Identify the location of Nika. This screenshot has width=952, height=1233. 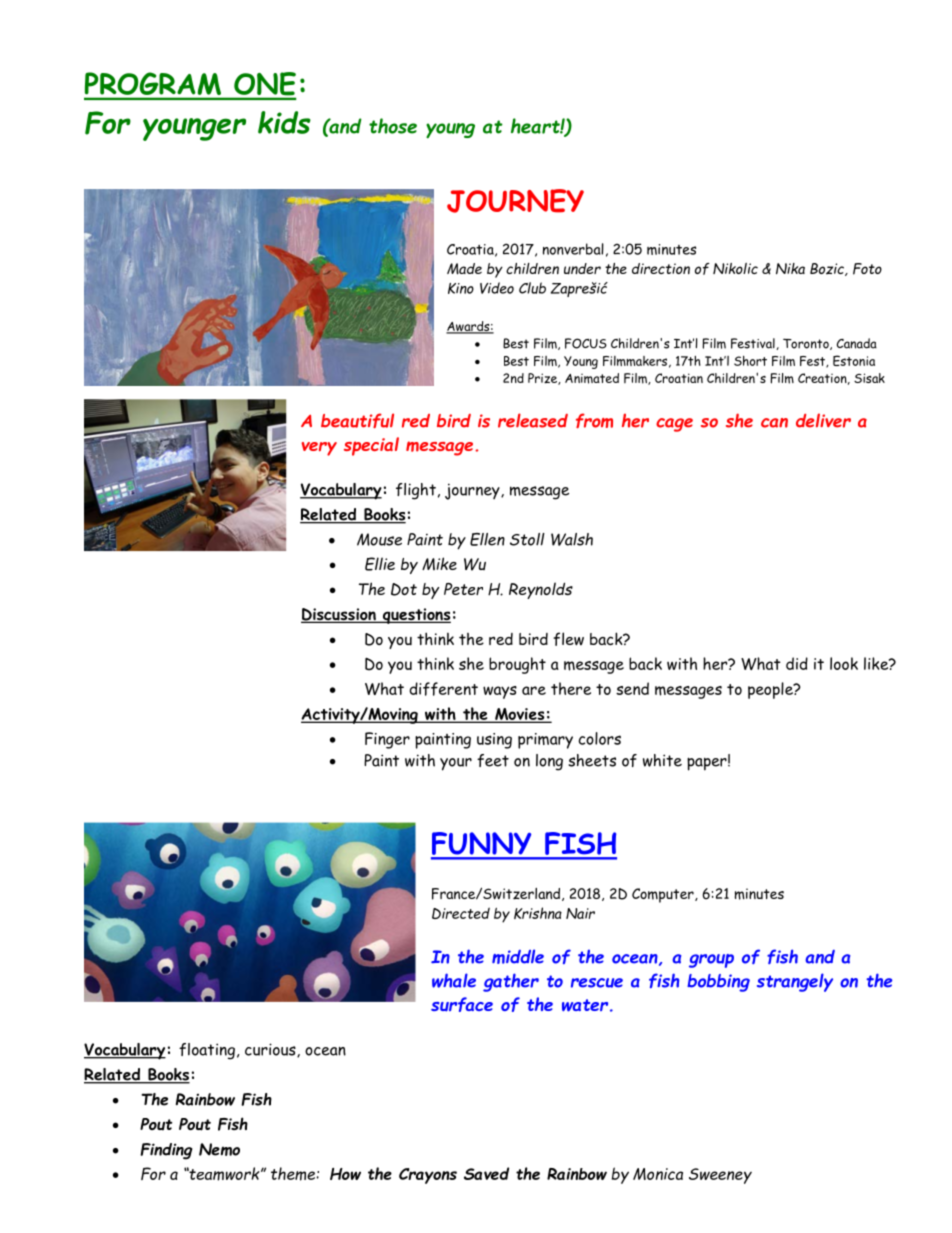
(790, 268).
